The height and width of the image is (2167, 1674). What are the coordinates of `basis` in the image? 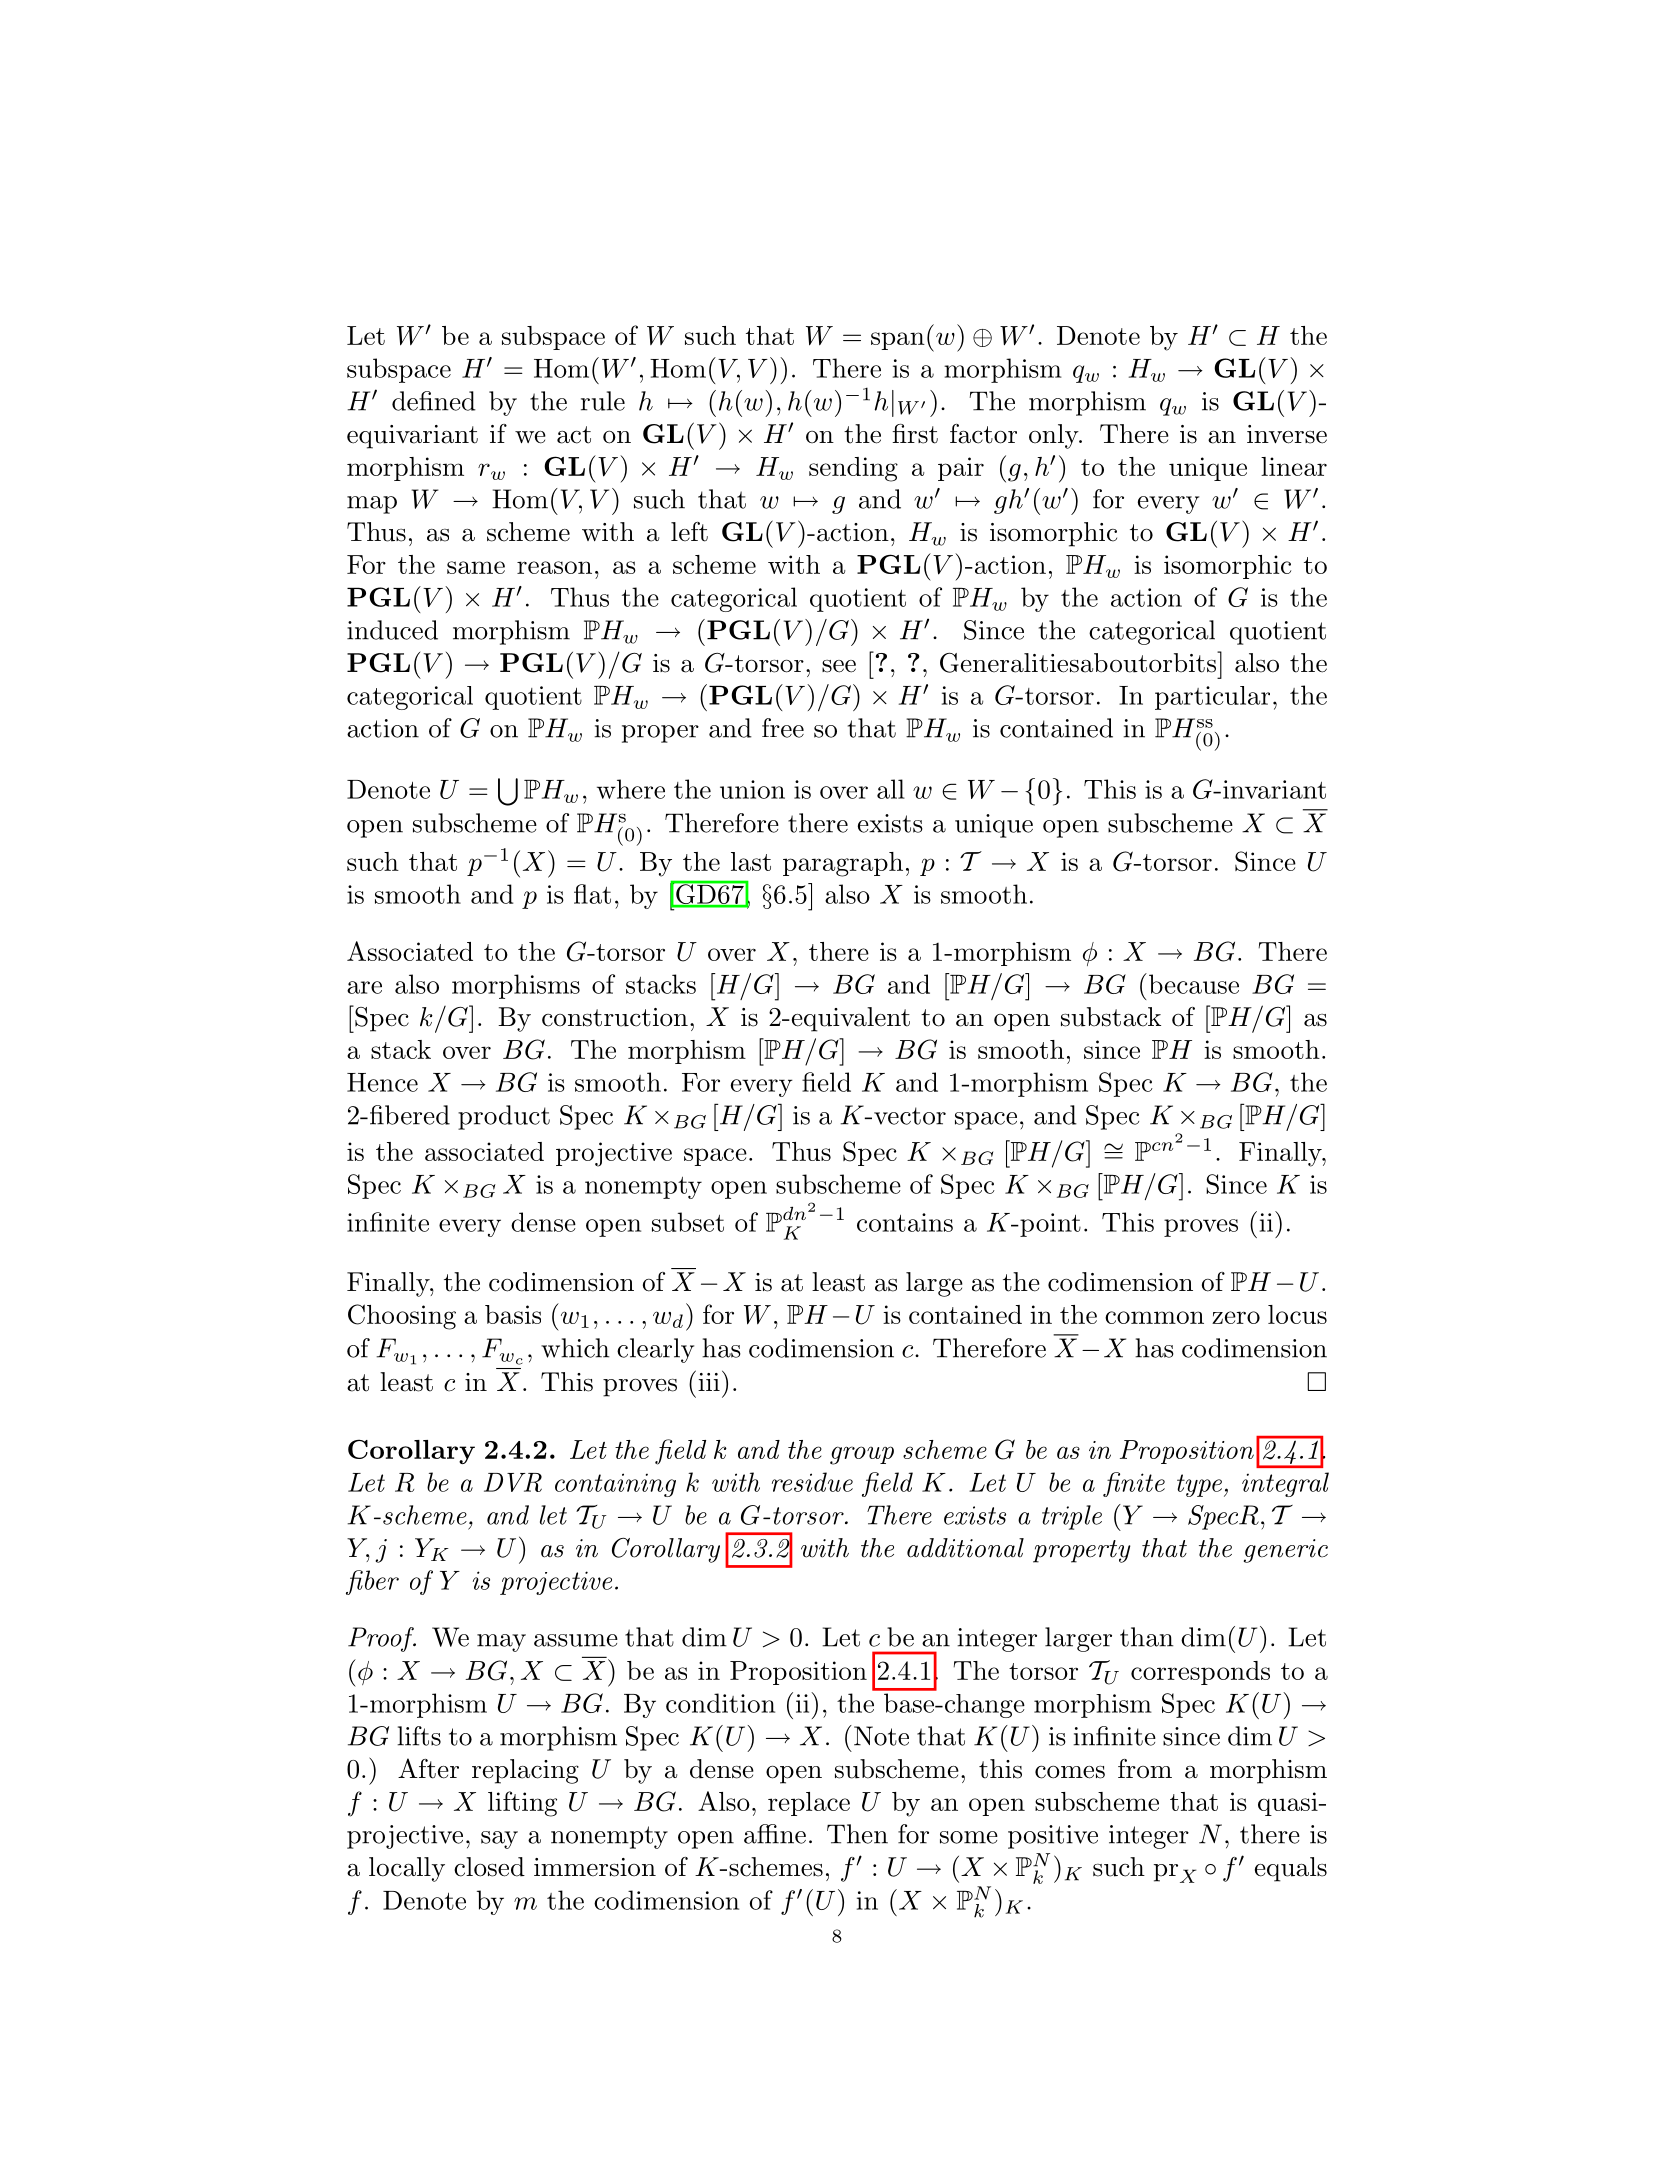 It's located at (513, 1314).
